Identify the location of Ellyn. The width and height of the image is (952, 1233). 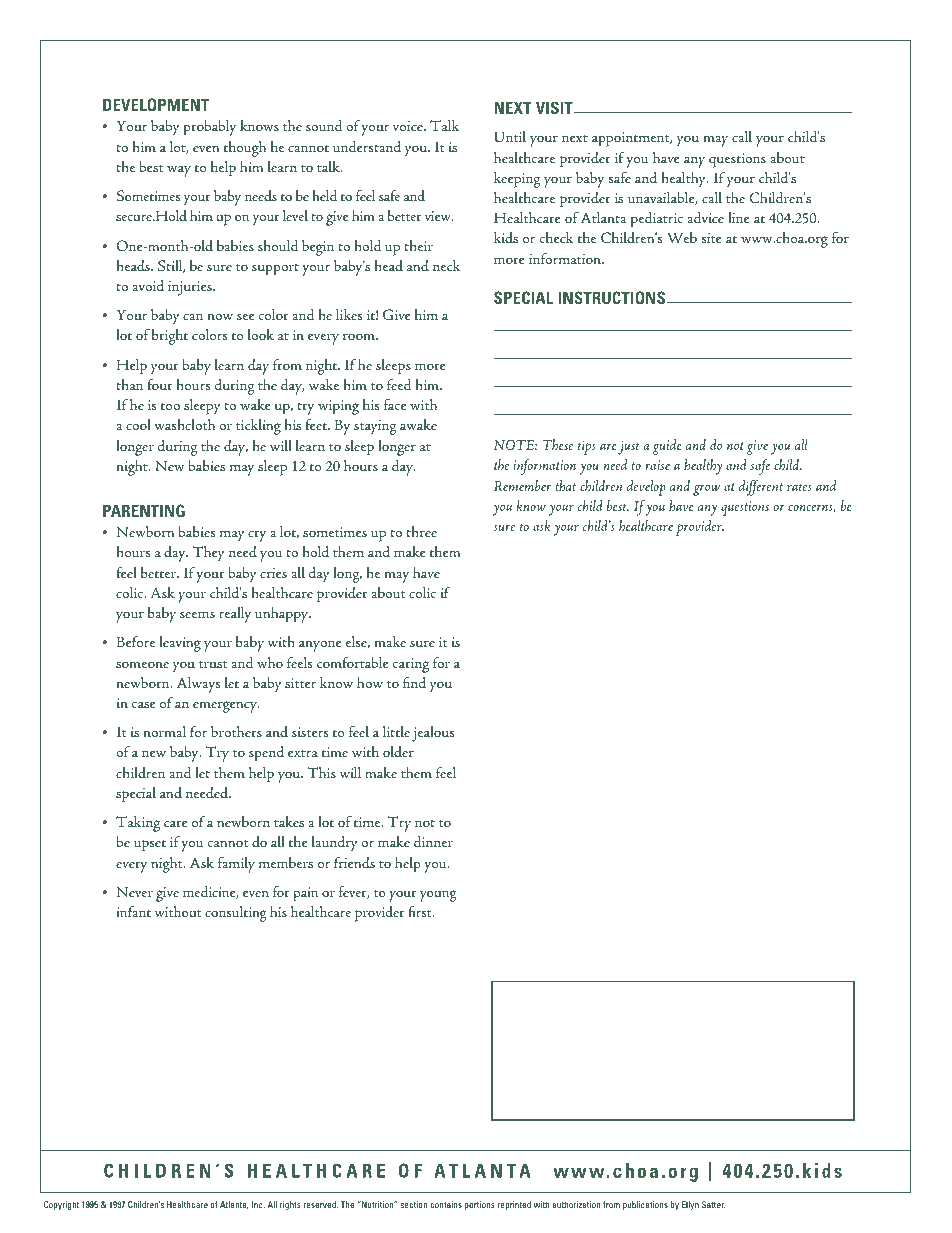
(690, 1205).
